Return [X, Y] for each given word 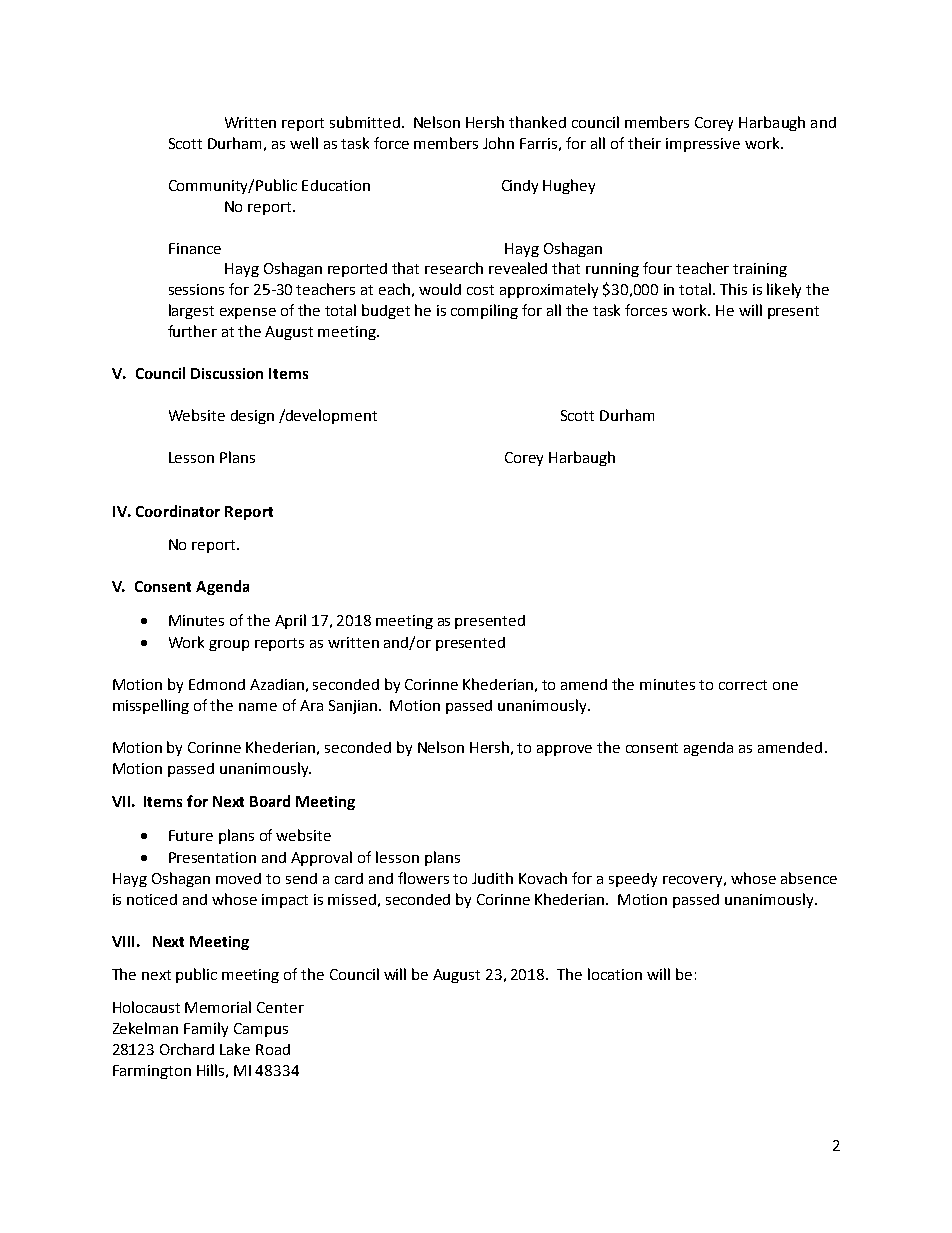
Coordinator [178, 511]
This [733, 289]
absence [809, 878]
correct [743, 685]
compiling [484, 311]
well [304, 143]
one [785, 686]
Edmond [217, 684]
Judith [492, 878]
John [498, 143]
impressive [703, 145]
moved [238, 878]
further [192, 331]
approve [564, 750]
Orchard [187, 1049]
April [290, 621]
